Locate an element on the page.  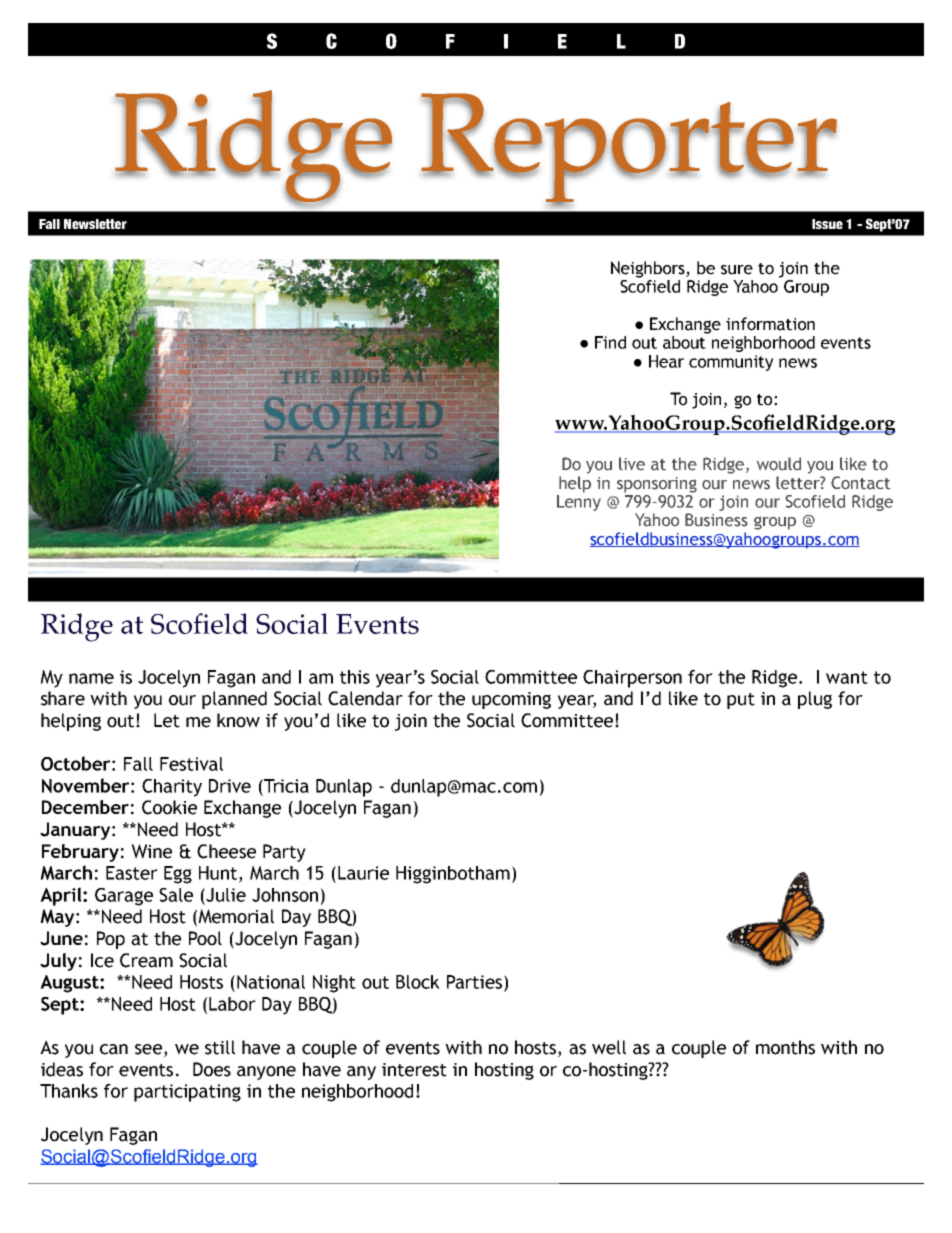
this is located at coordinates (355, 677).
